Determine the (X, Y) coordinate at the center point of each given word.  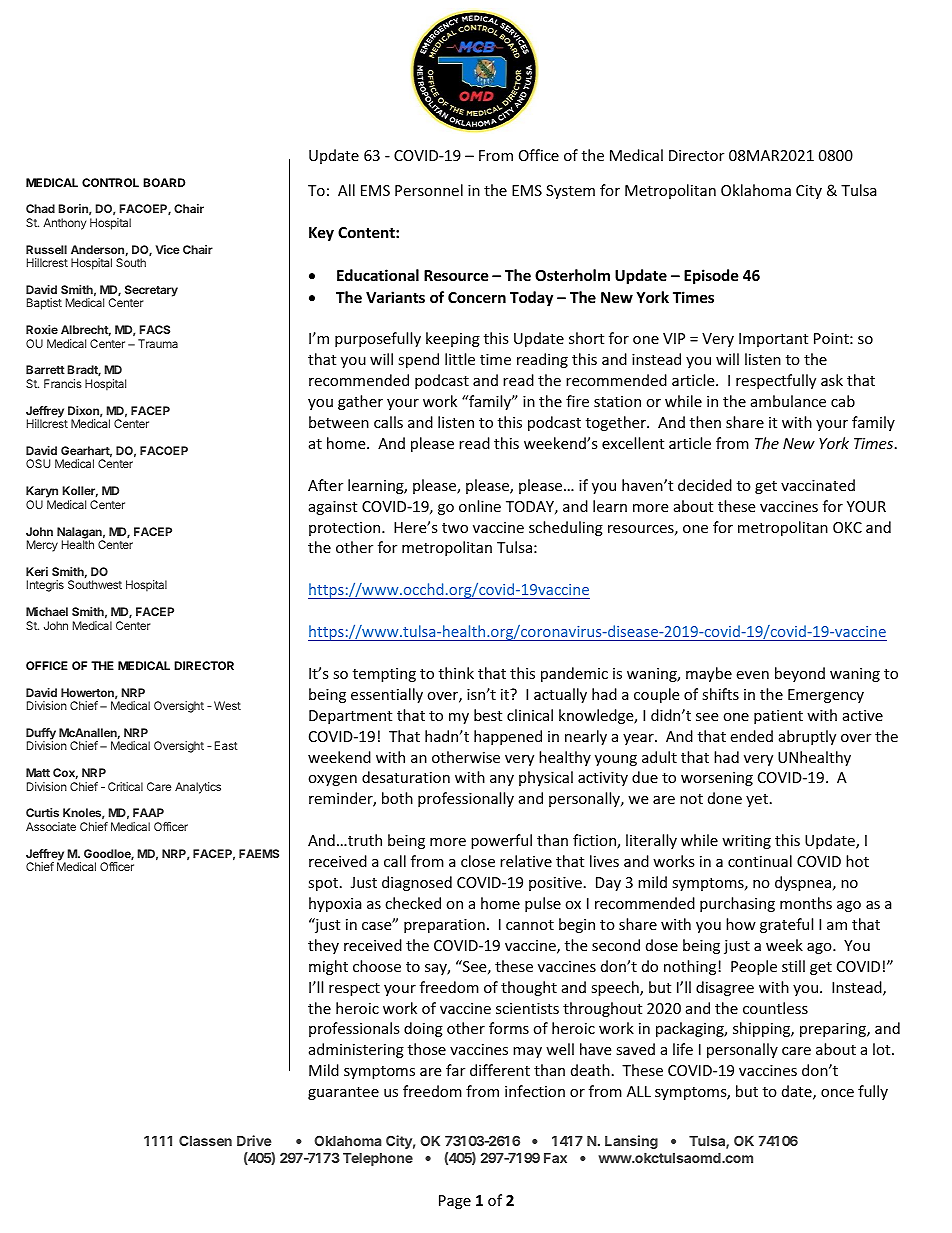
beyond (800, 674)
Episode (711, 276)
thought (529, 988)
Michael (47, 611)
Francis (63, 383)
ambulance (788, 401)
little (460, 359)
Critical (125, 786)
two (455, 528)
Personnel (429, 190)
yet (757, 800)
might (328, 967)
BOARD (164, 182)
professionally (466, 799)
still (793, 966)
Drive (254, 1140)
